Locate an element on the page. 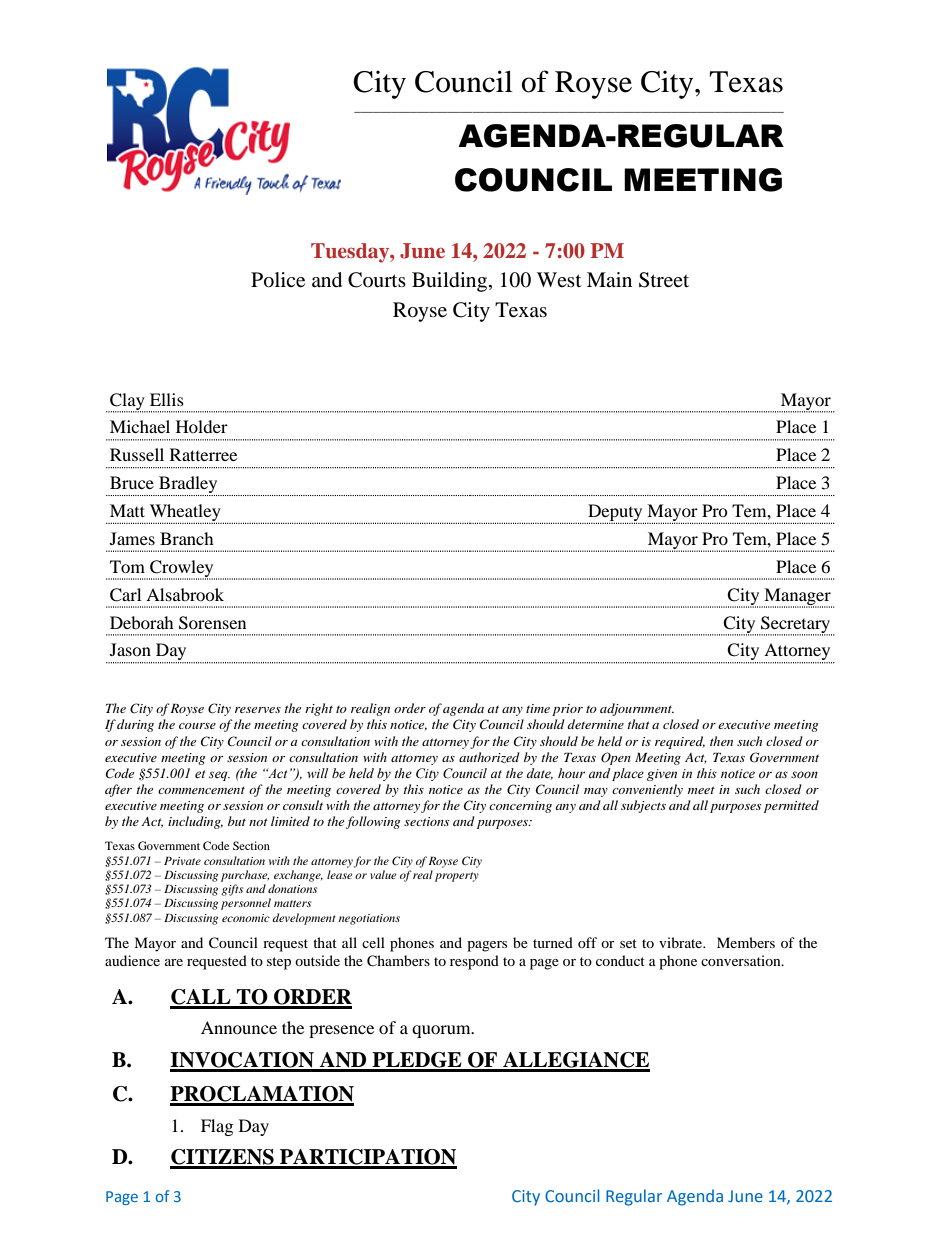  Manager is located at coordinates (797, 597).
